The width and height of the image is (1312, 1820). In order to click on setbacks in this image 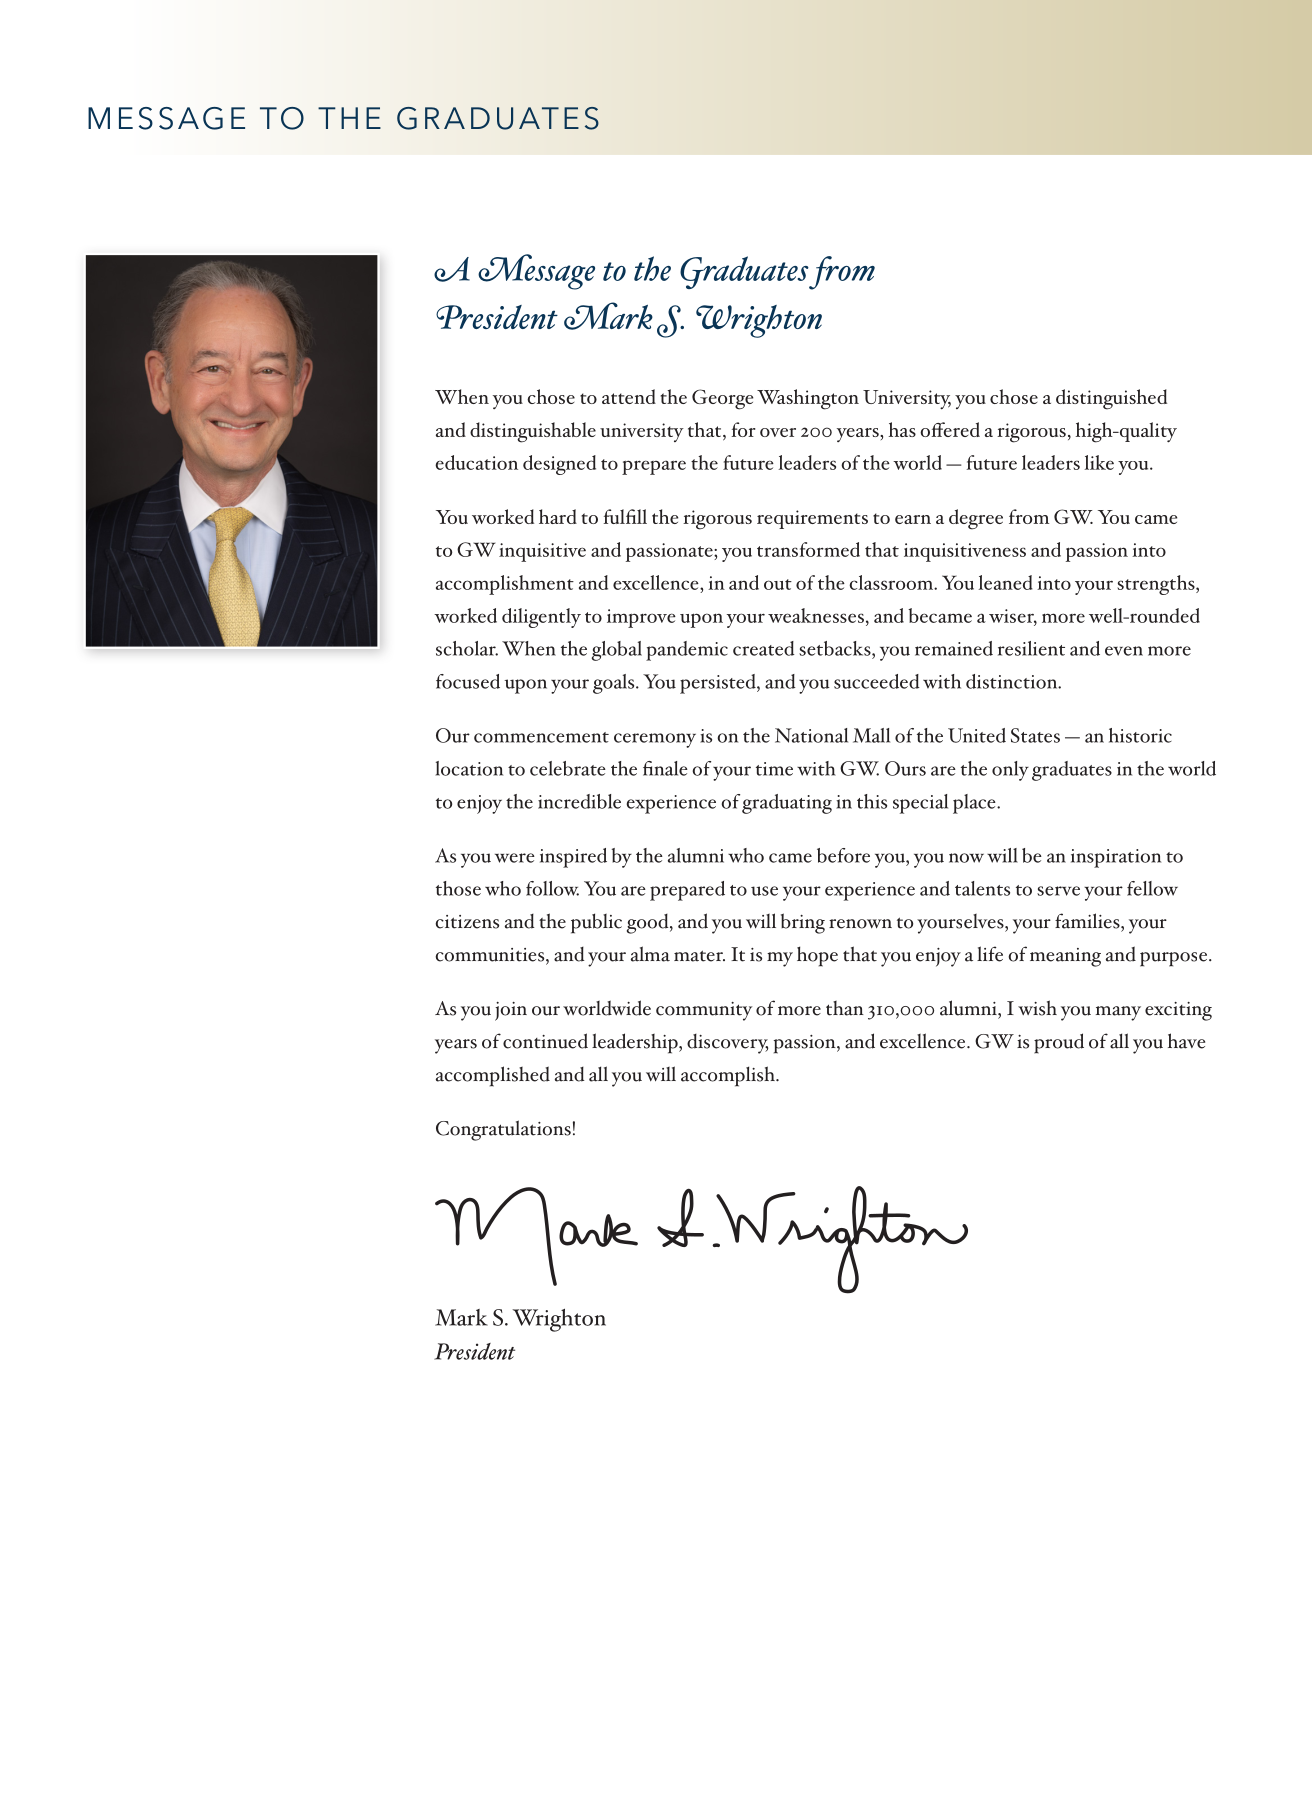, I will do `click(836, 648)`.
